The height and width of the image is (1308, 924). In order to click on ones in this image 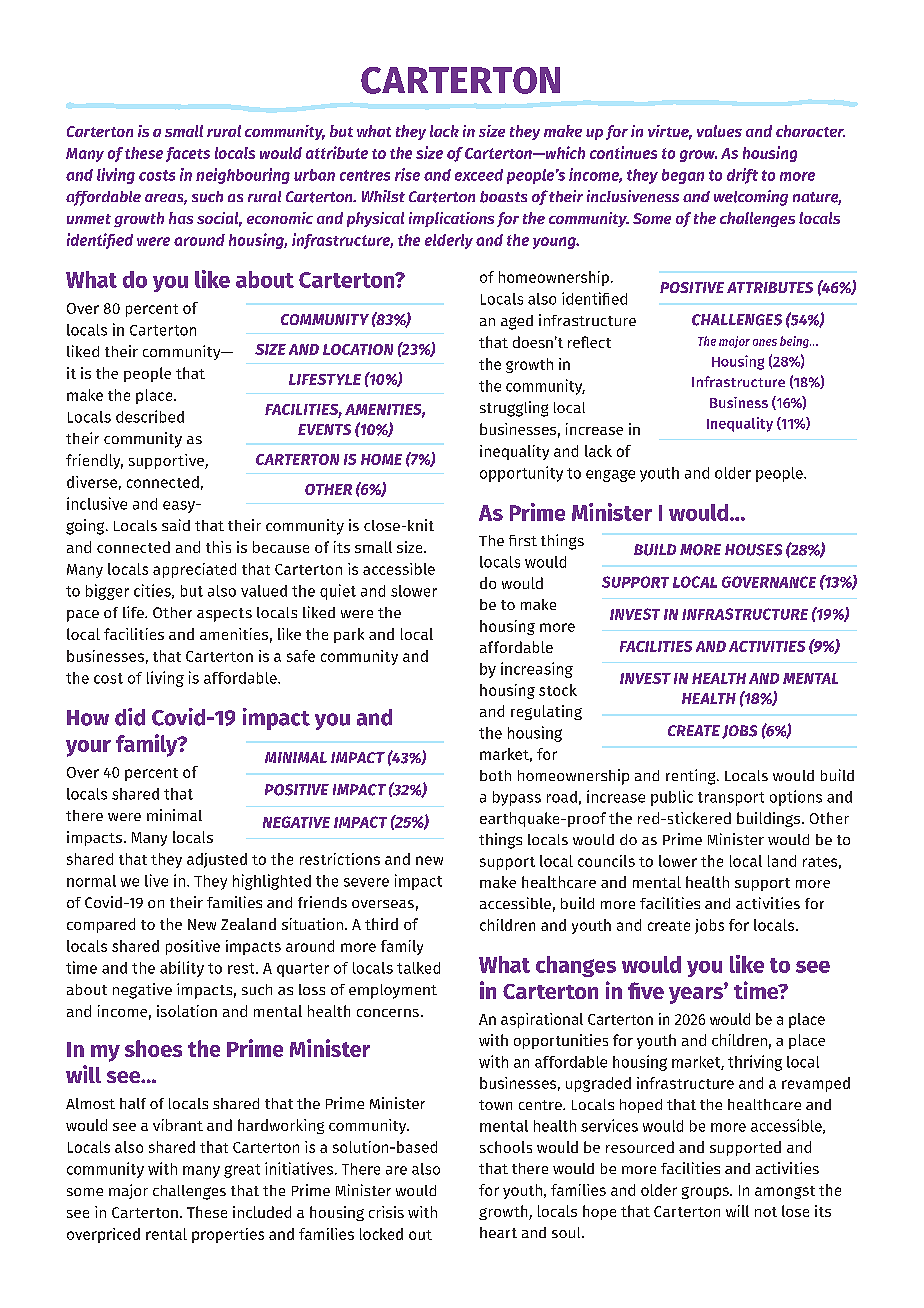, I will do `click(765, 342)`.
